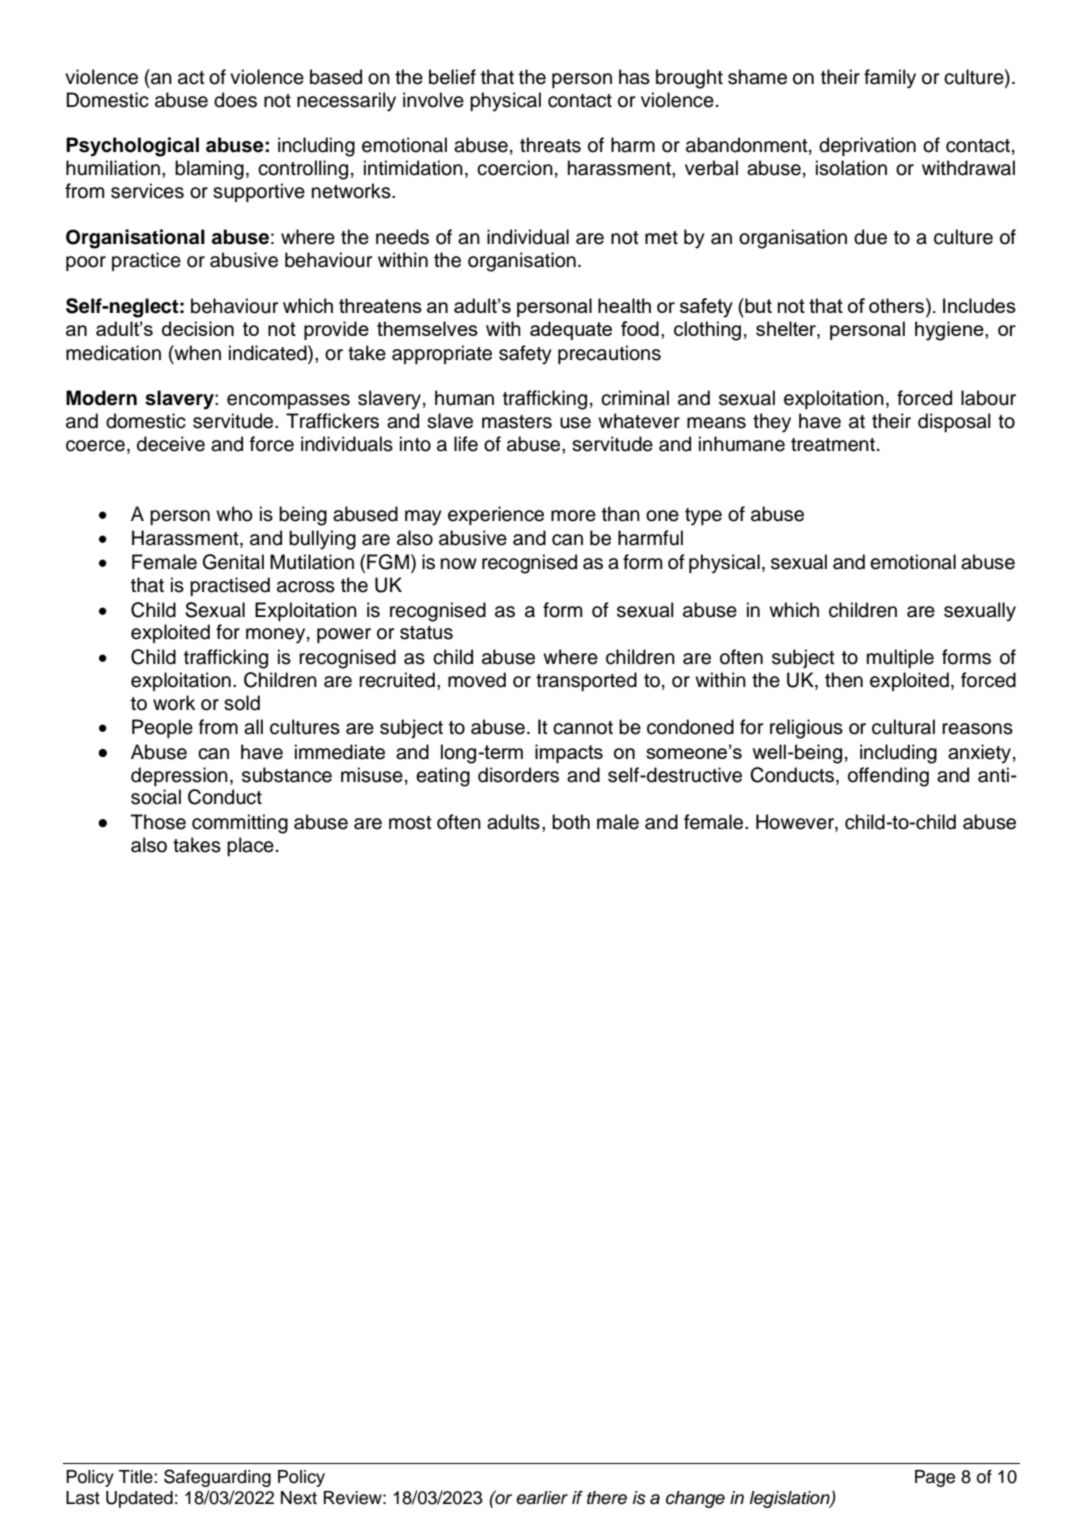  I want to click on place, so click(250, 846).
